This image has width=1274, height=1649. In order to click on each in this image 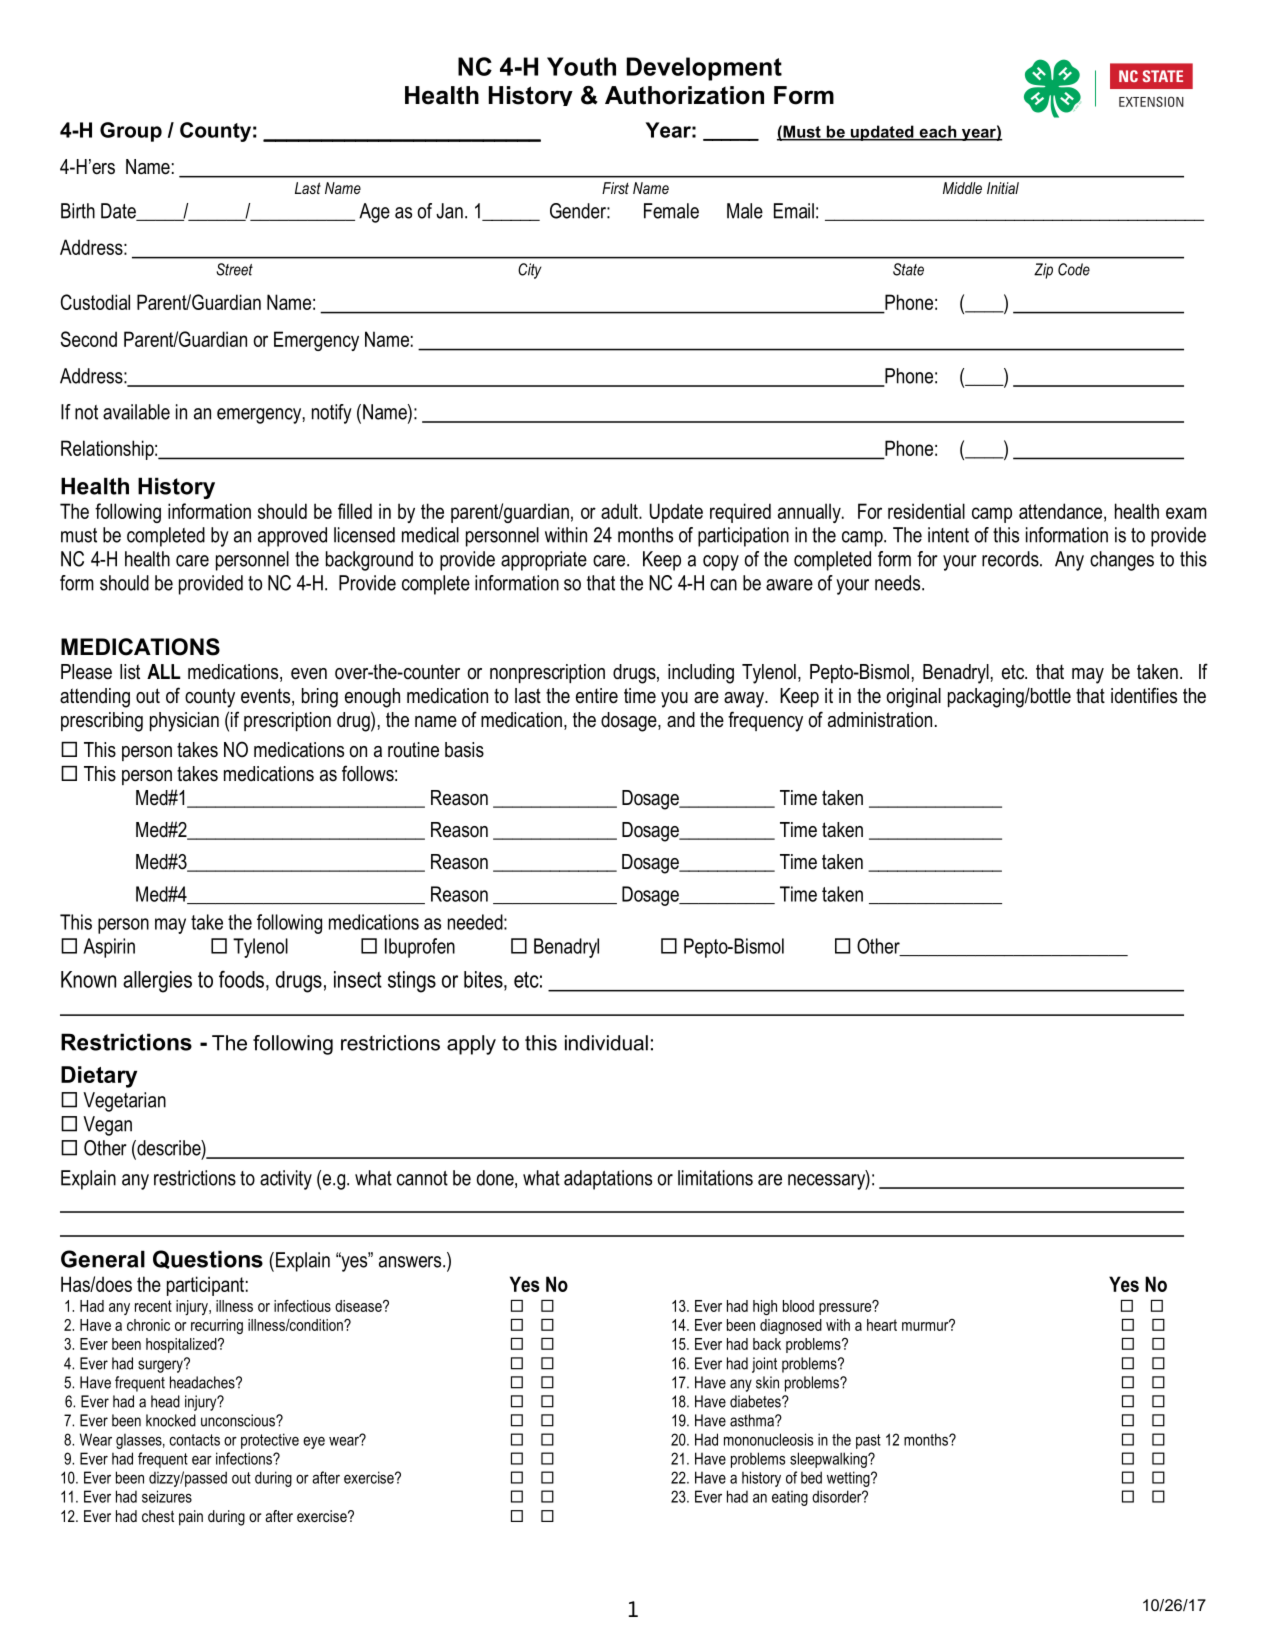, I will do `click(938, 132)`.
